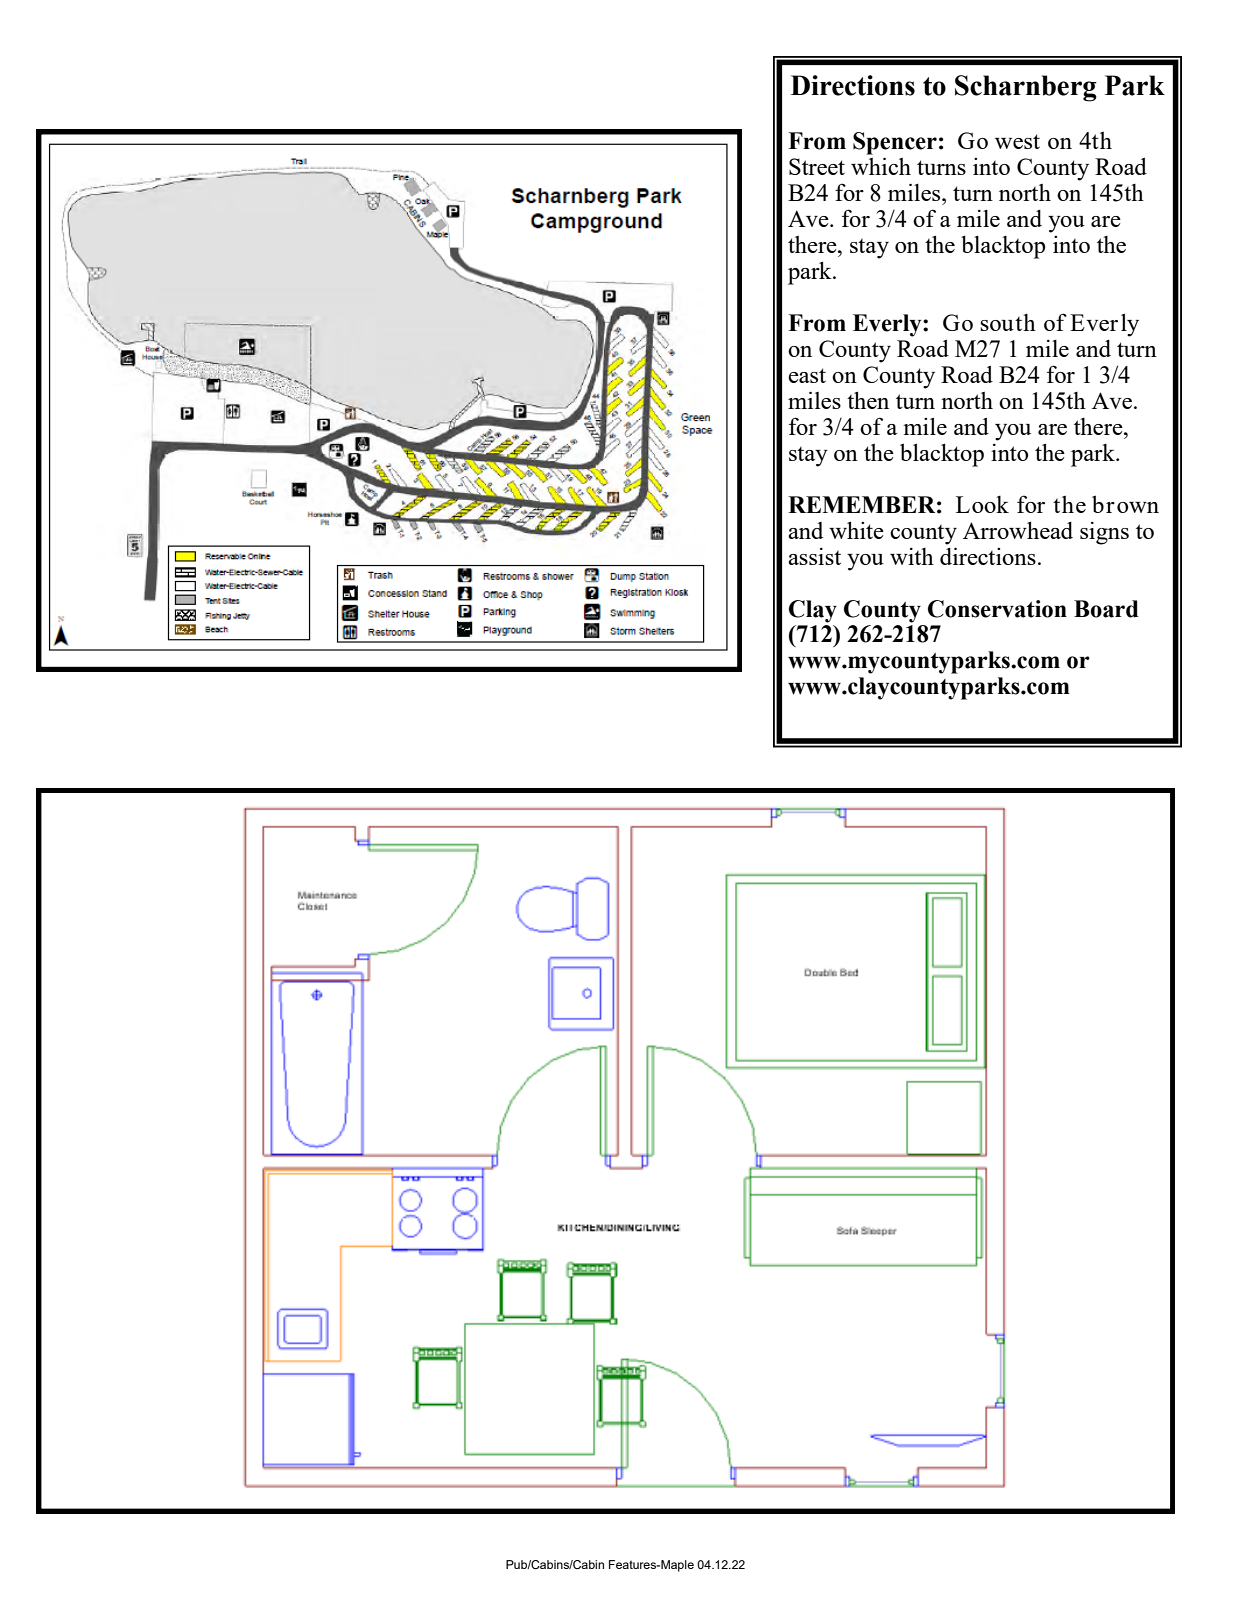 This screenshot has width=1251, height=1620. What do you see at coordinates (868, 400) in the screenshot?
I see `then` at bounding box center [868, 400].
